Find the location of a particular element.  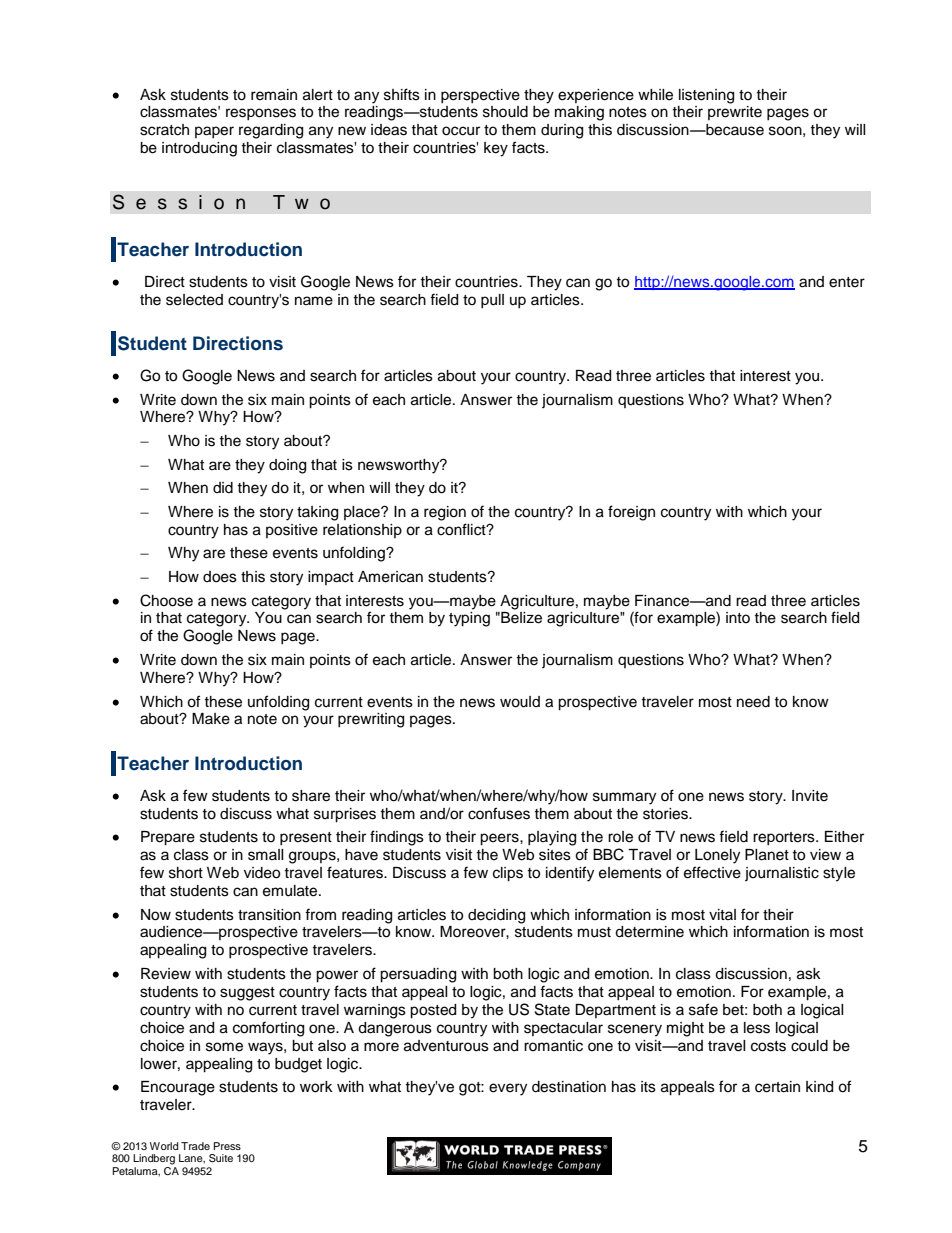

clips is located at coordinates (508, 874).
